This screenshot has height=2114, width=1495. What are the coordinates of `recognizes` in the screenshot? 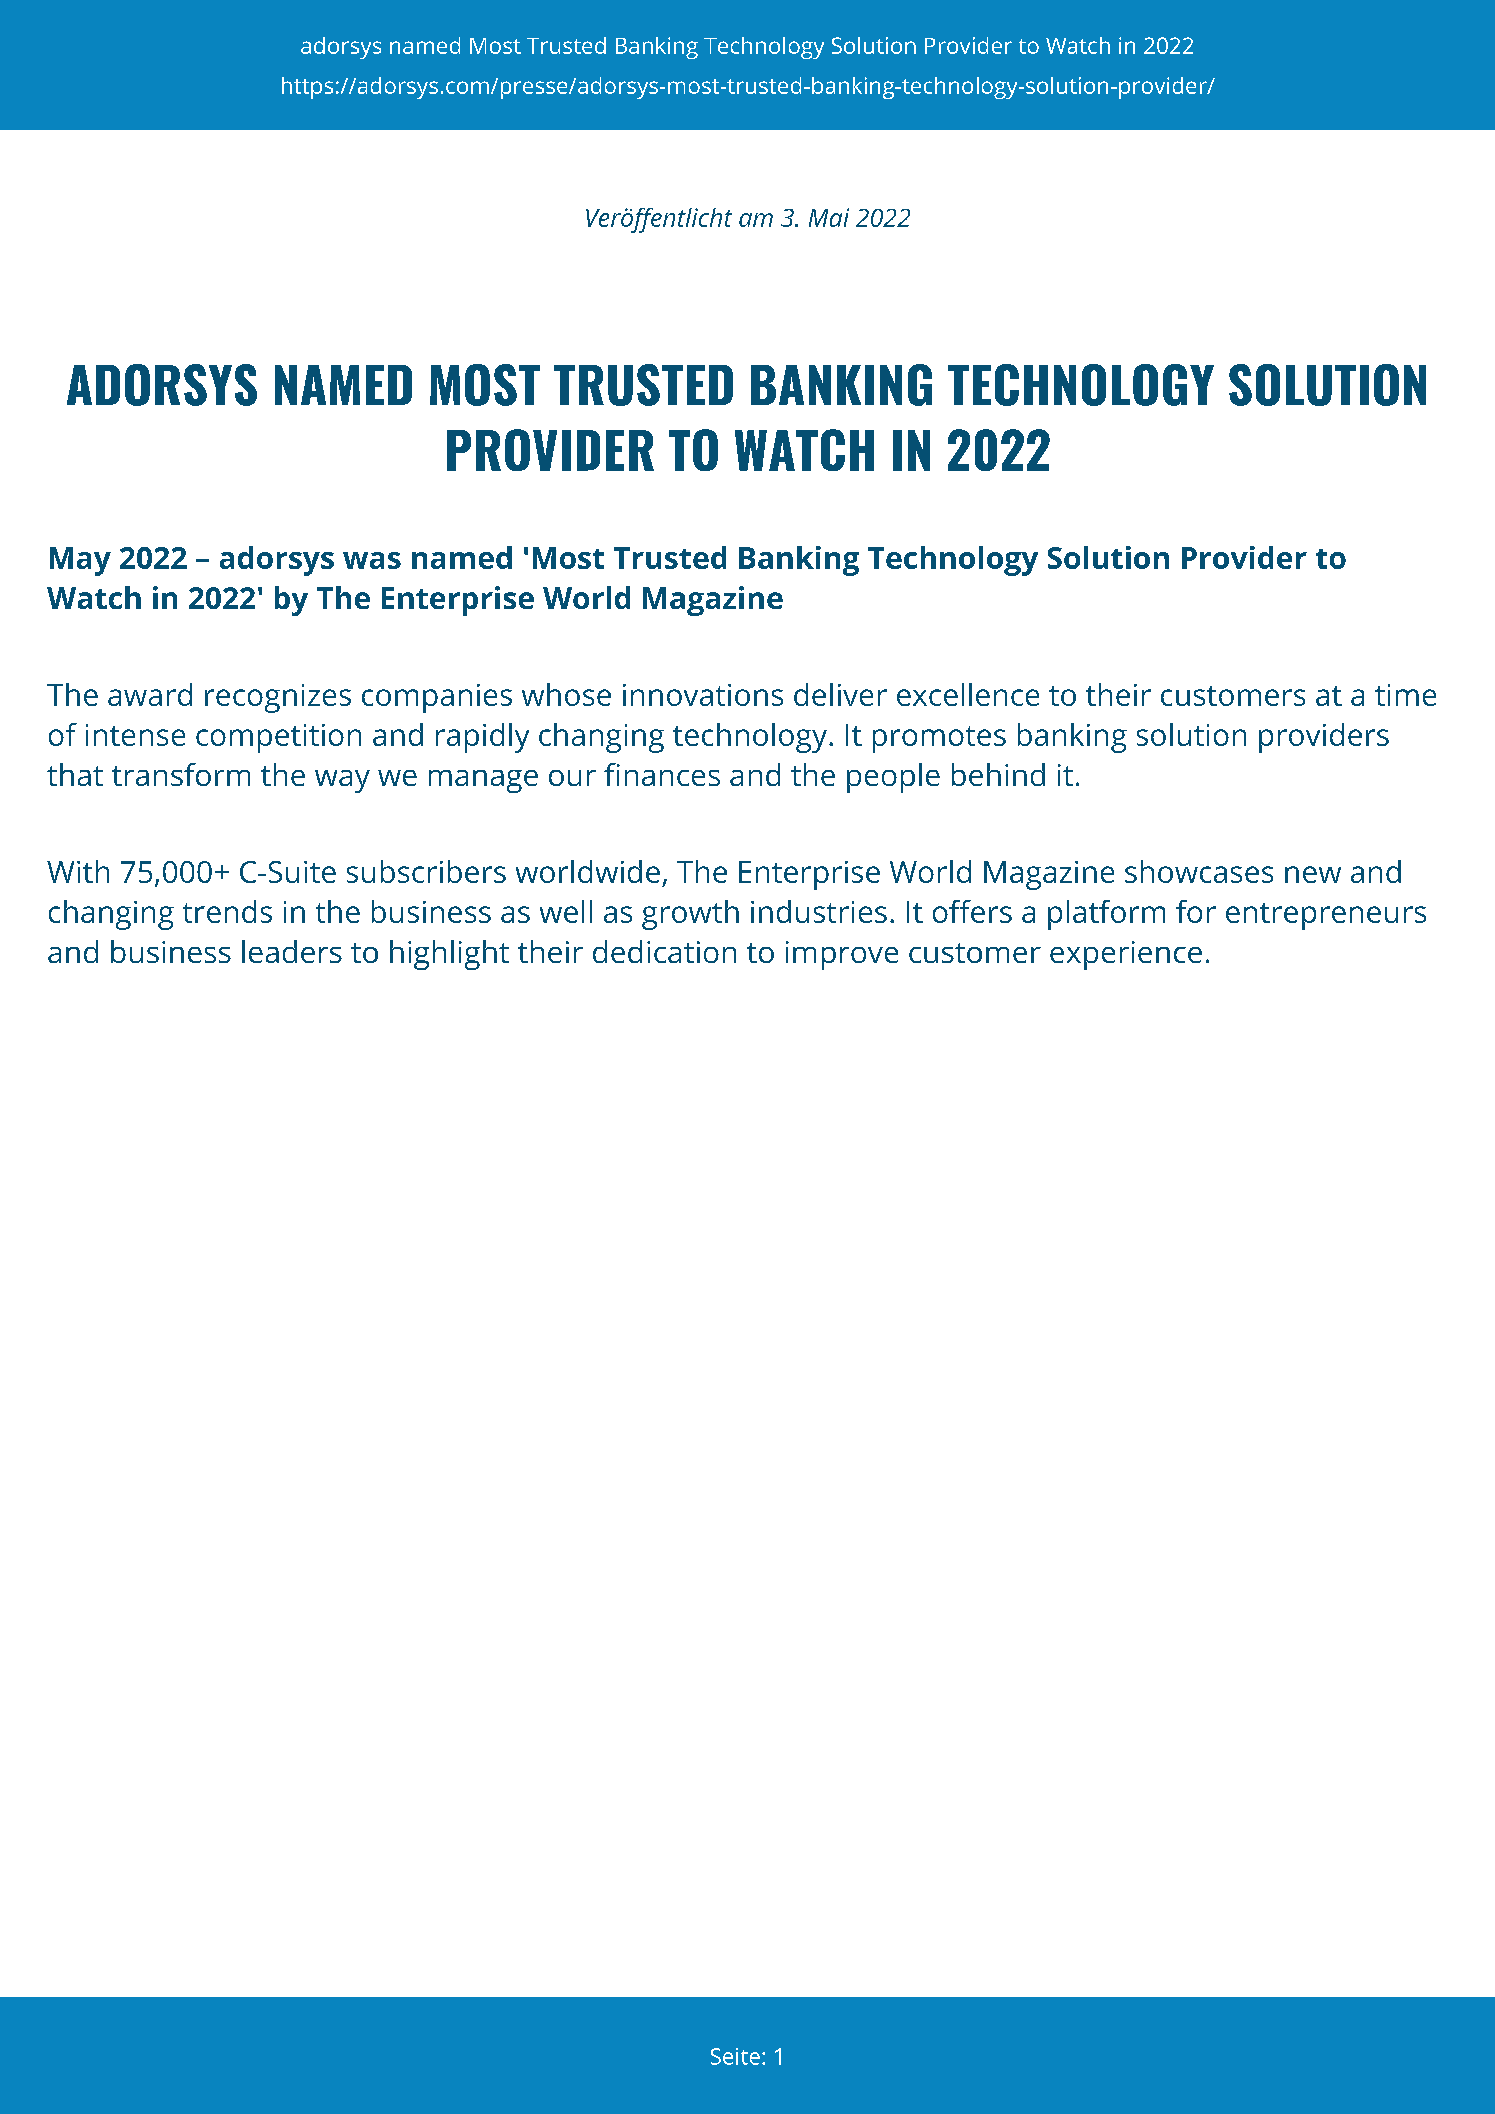 It's located at (278, 698).
